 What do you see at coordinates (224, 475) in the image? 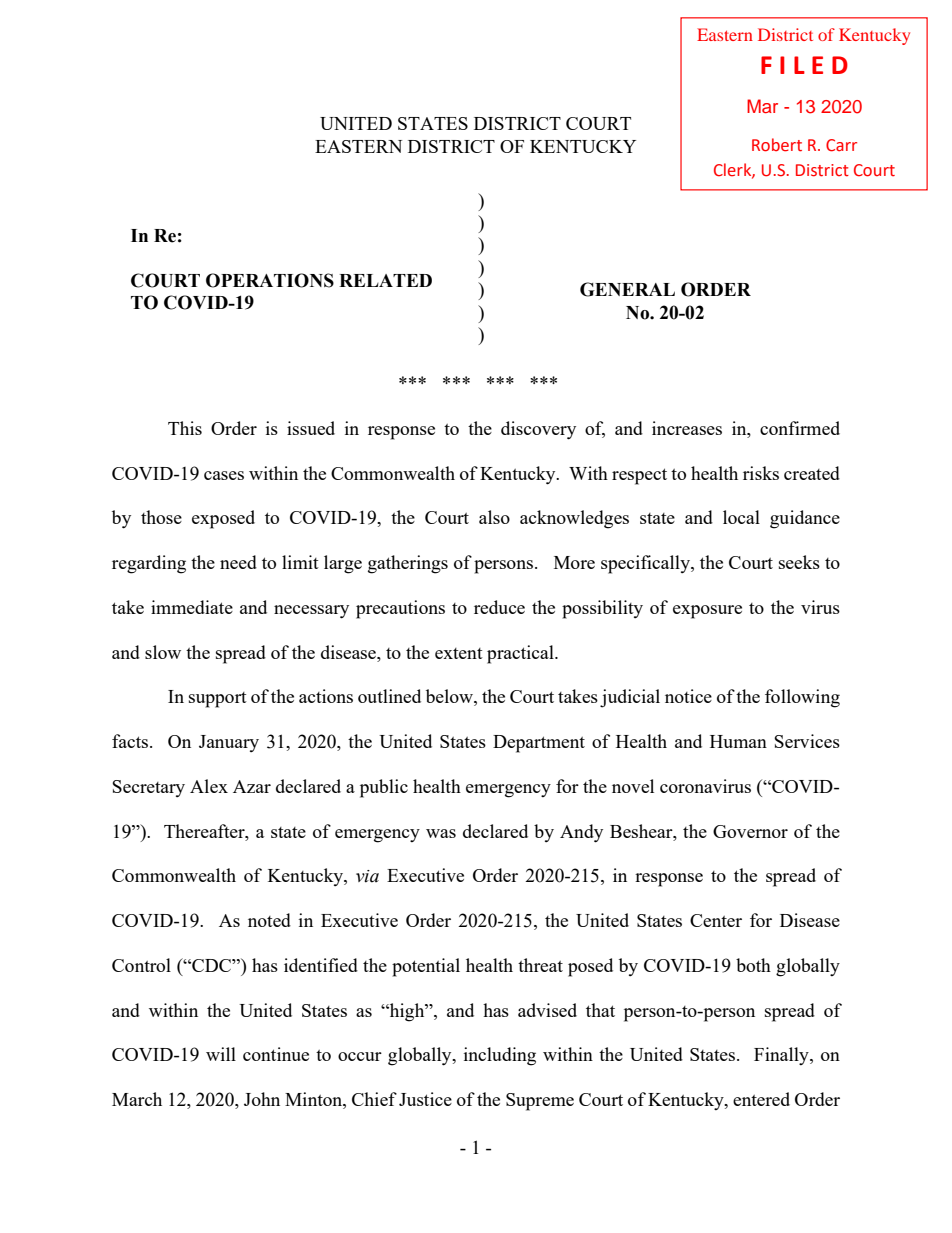
I see `cases` at bounding box center [224, 475].
